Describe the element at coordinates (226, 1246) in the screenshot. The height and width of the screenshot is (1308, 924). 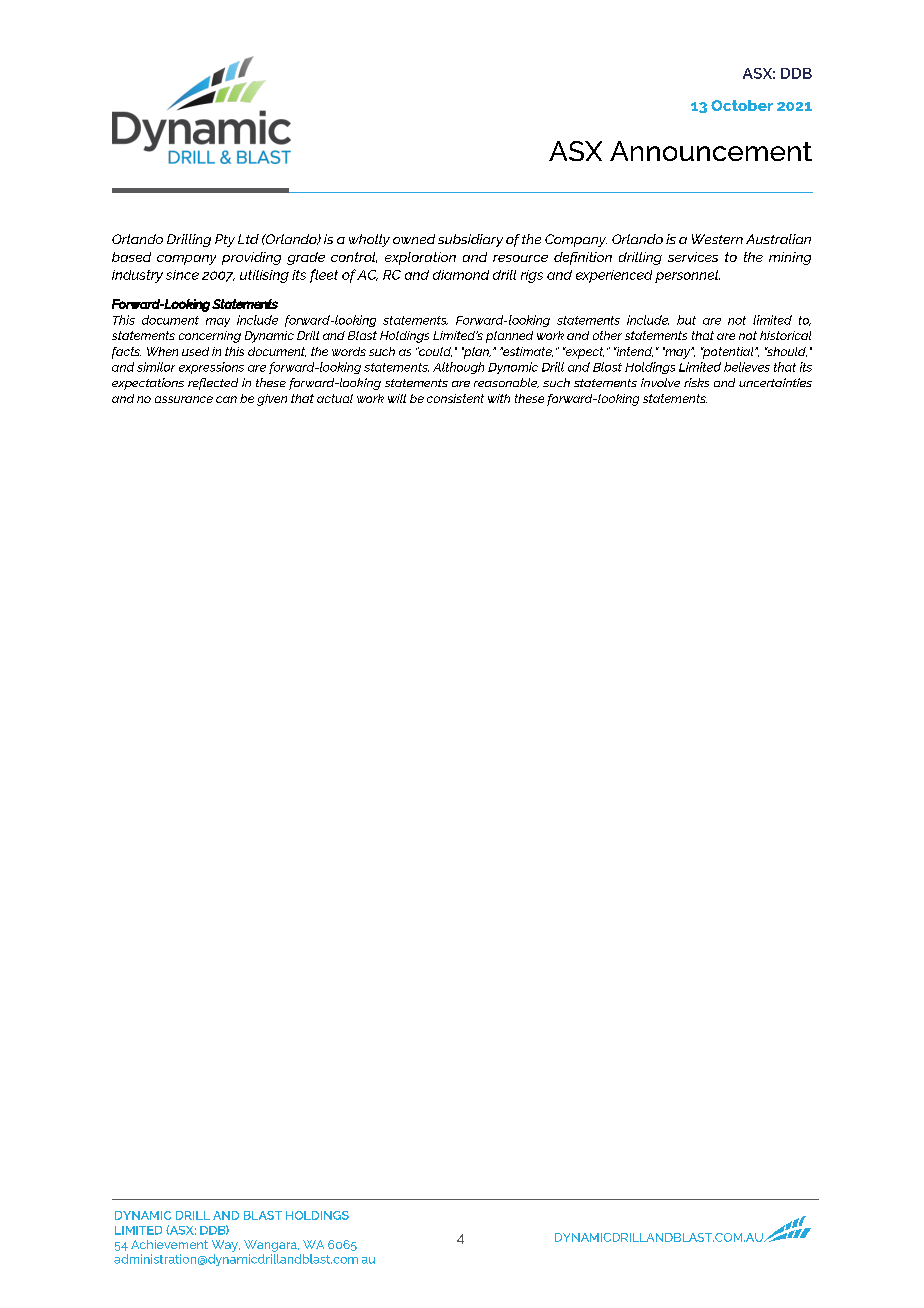
I see `Way` at that location.
